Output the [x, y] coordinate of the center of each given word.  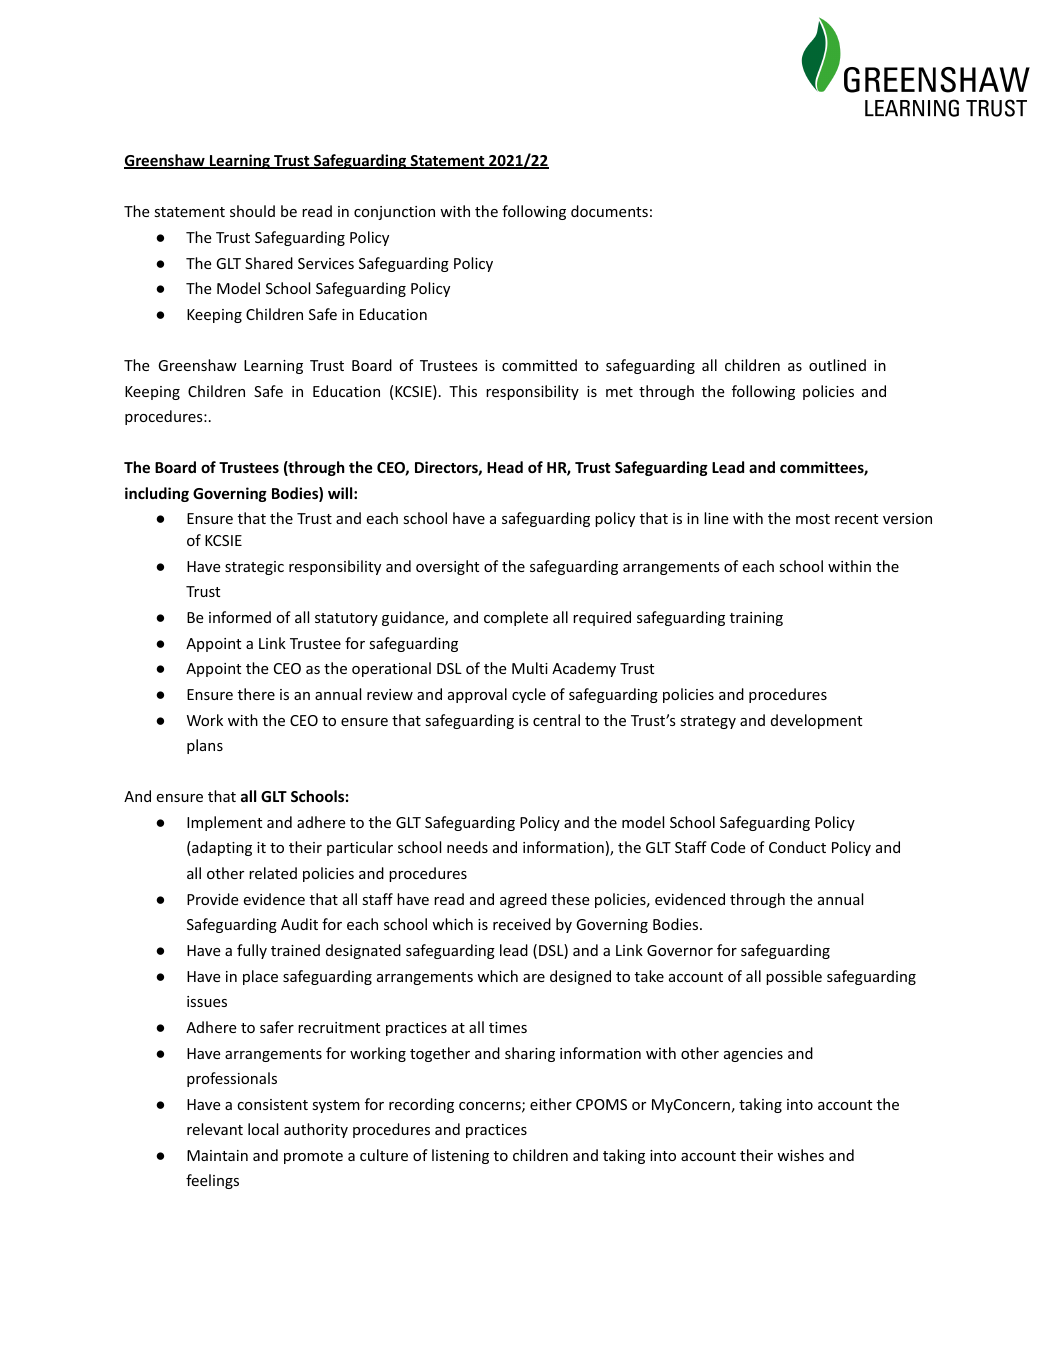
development [816, 721]
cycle [529, 695]
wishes [800, 1155]
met [619, 392]
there [256, 694]
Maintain [217, 1155]
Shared [269, 263]
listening [460, 1156]
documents [609, 211]
